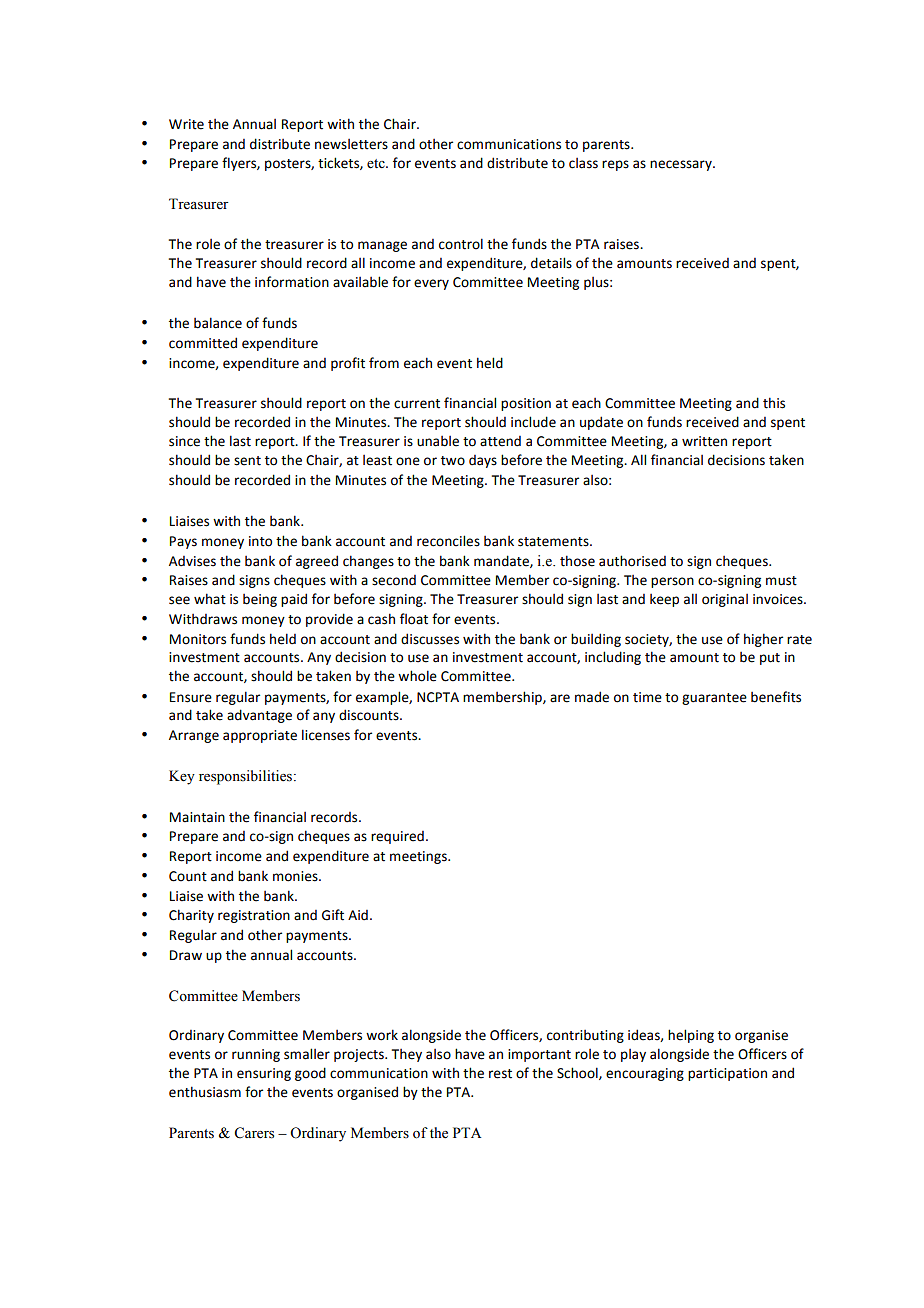 The width and height of the document is (924, 1308). Describe the element at coordinates (218, 323) in the document. I see `balance` at that location.
